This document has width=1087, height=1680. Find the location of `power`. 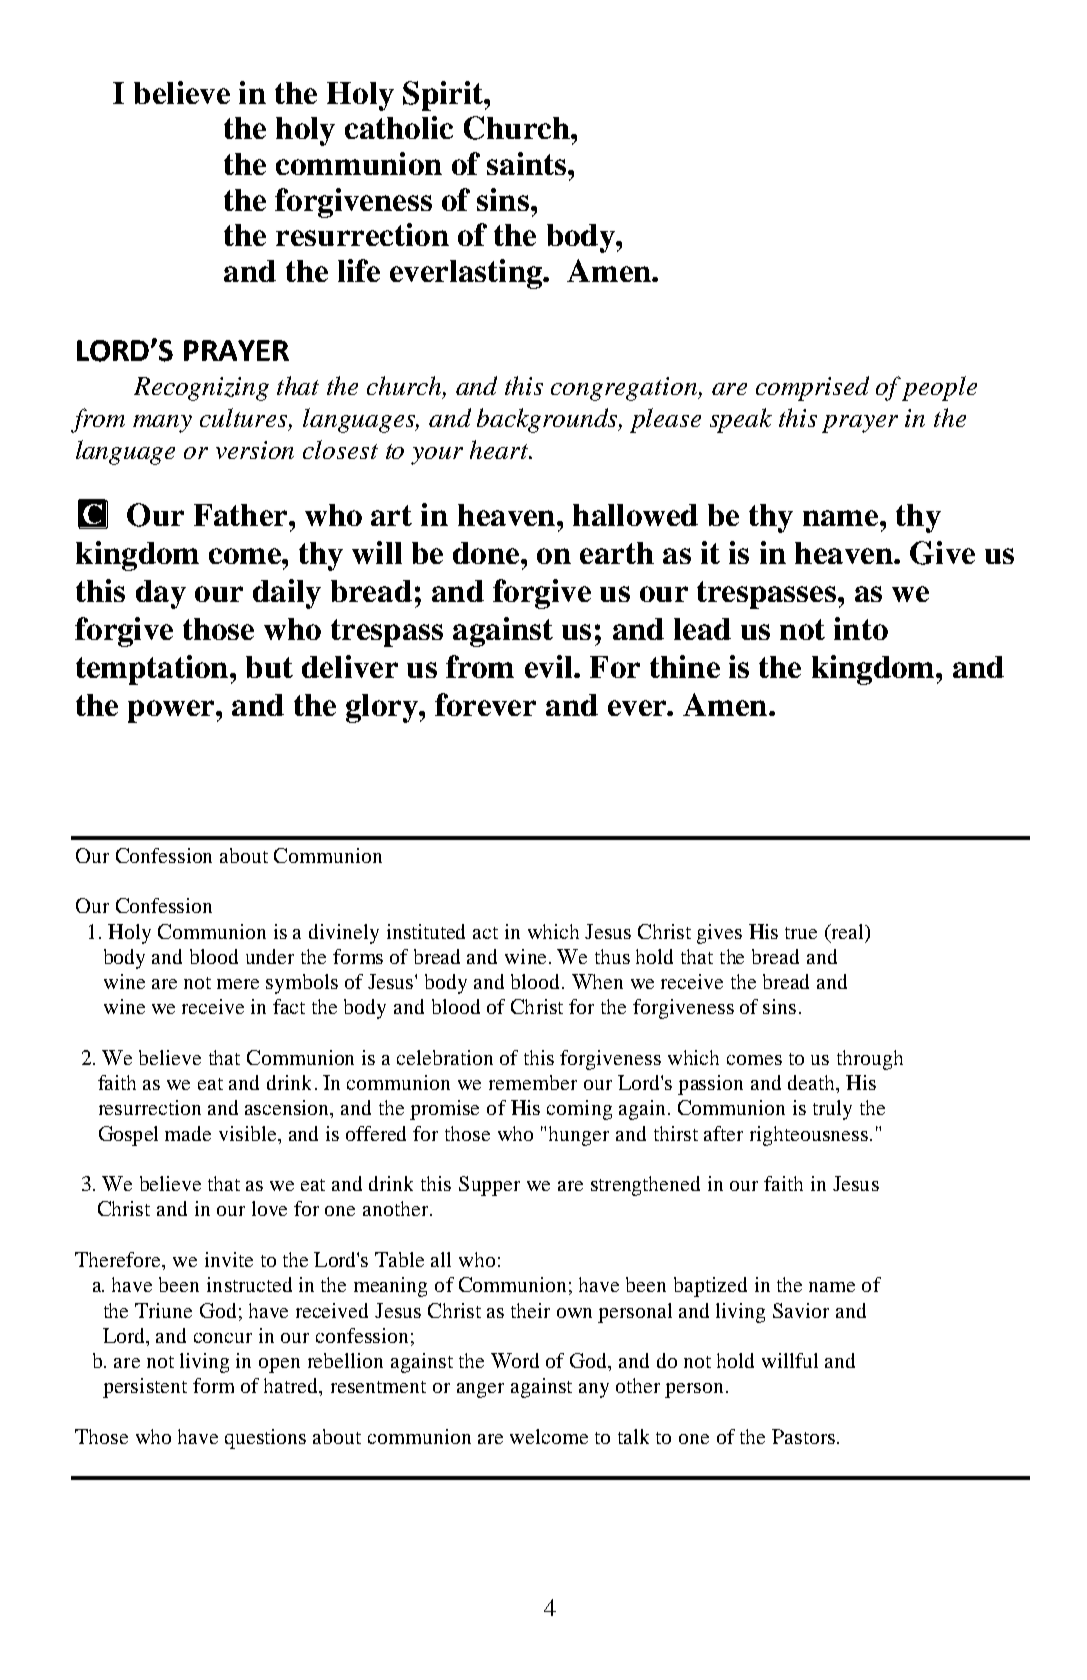

power is located at coordinates (172, 711).
